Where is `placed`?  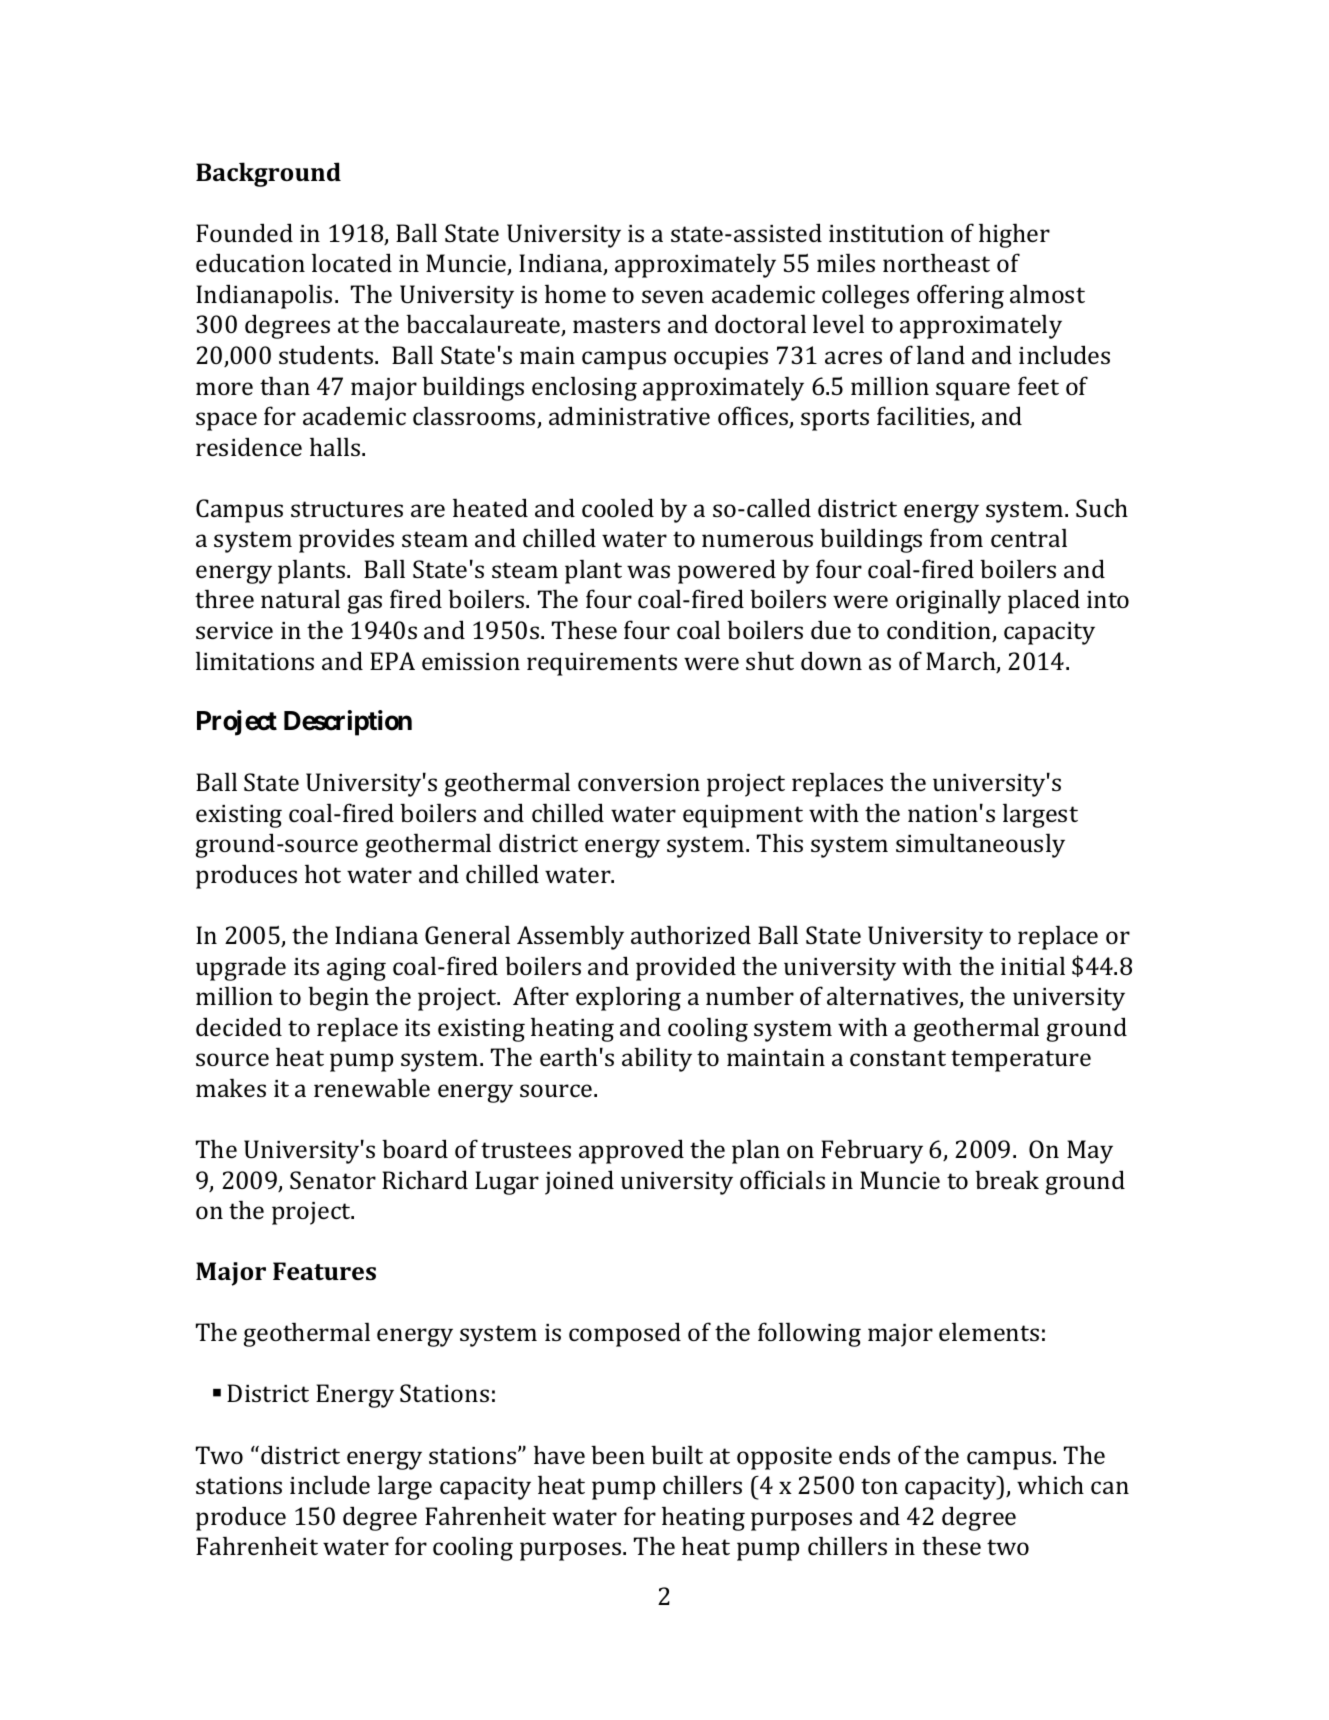 placed is located at coordinates (1044, 601).
